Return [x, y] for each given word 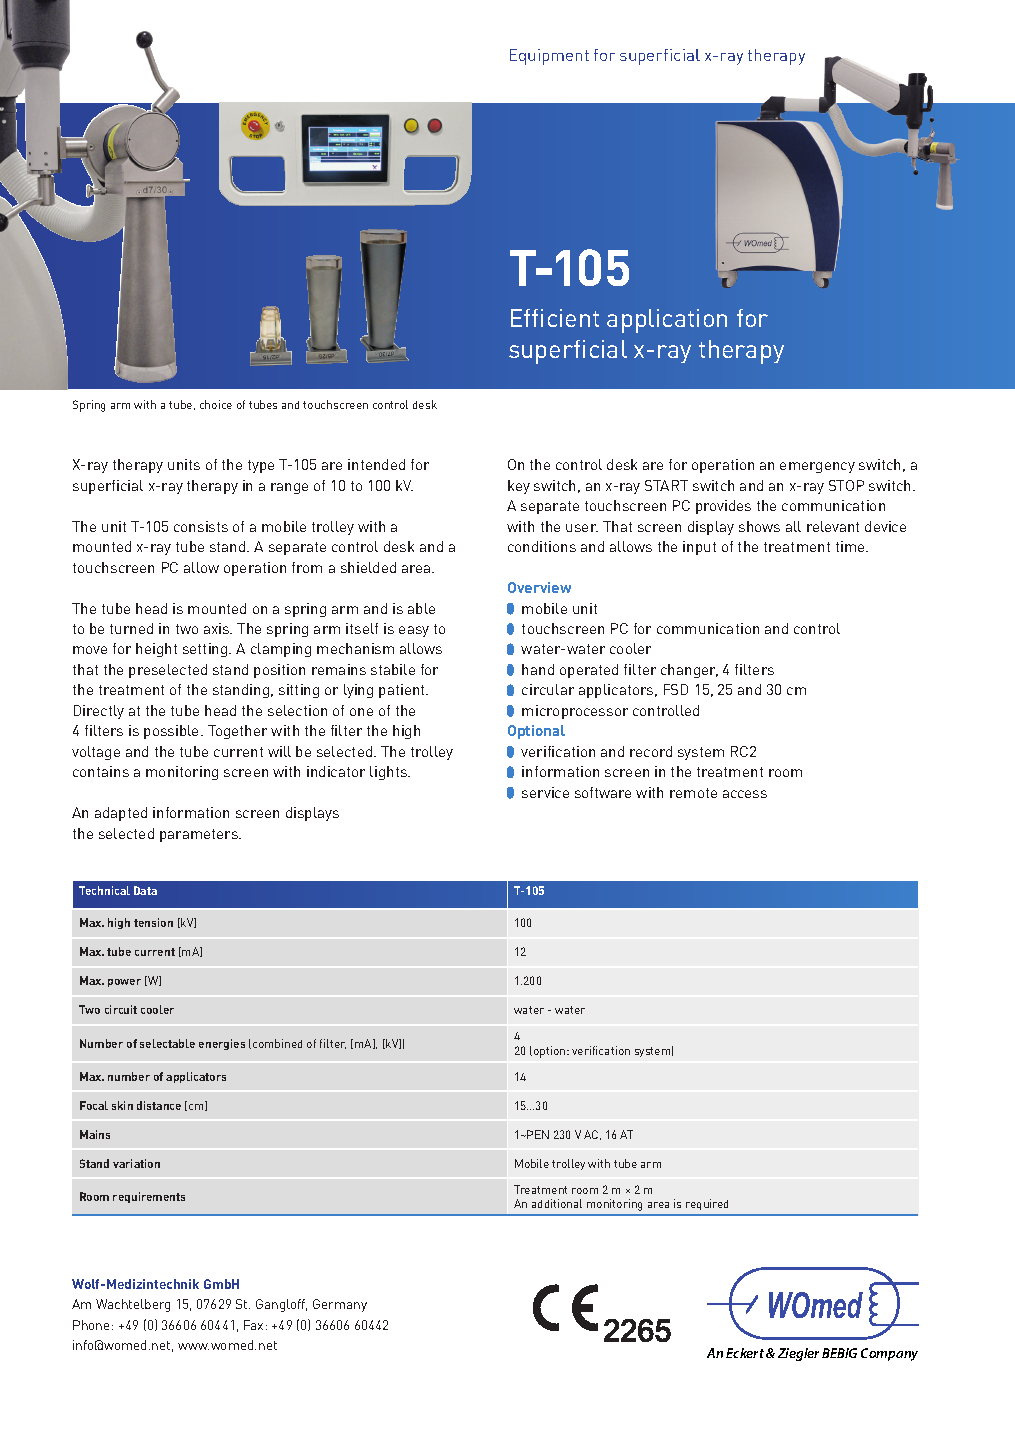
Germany [340, 1305]
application [667, 321]
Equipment [549, 57]
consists [201, 526]
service [545, 792]
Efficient [555, 318]
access [745, 794]
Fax [253, 1325]
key [519, 487]
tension [153, 922]
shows [759, 526]
